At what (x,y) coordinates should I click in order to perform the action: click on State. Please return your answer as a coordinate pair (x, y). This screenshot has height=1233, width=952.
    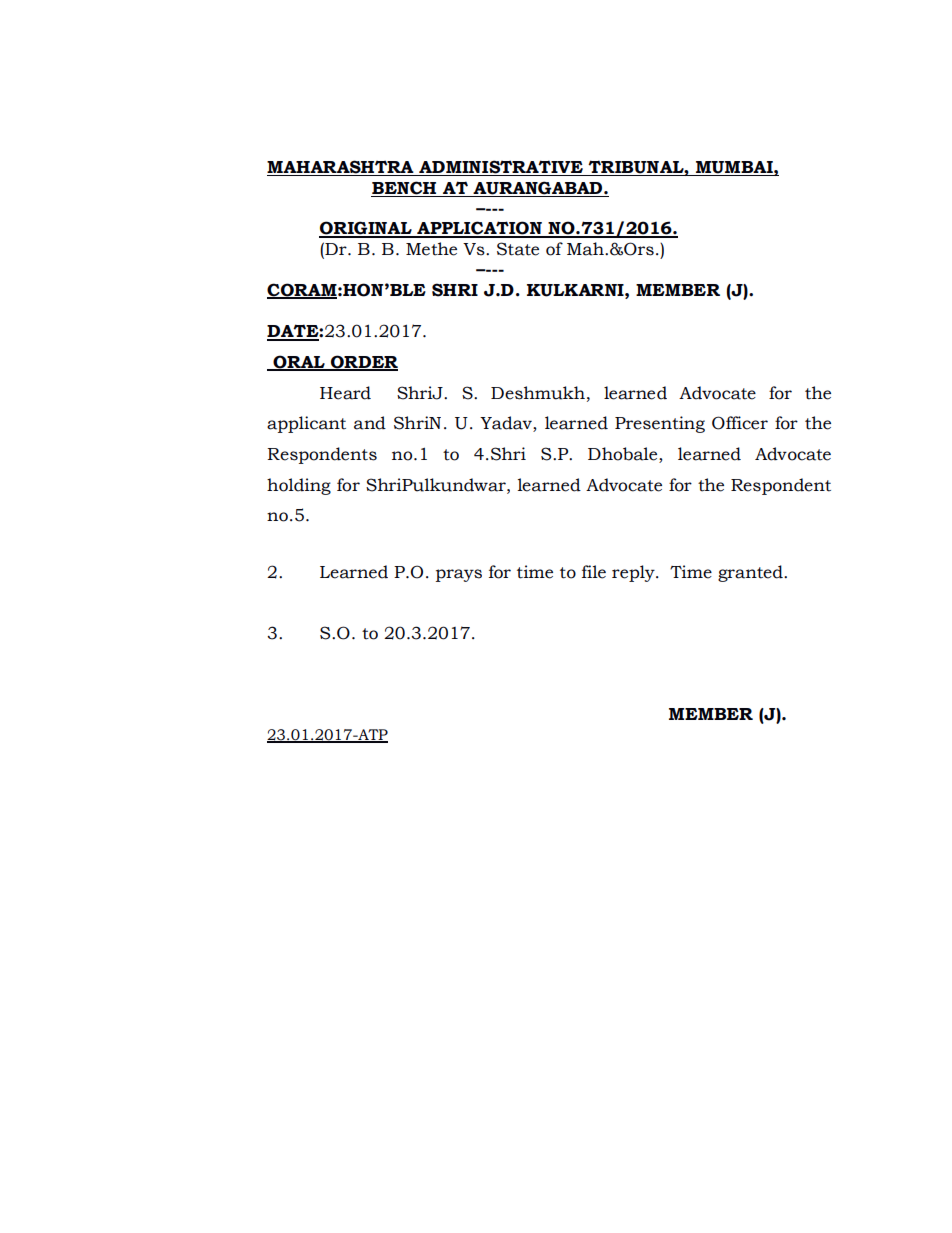
    Looking at the image, I should click on (518, 249).
